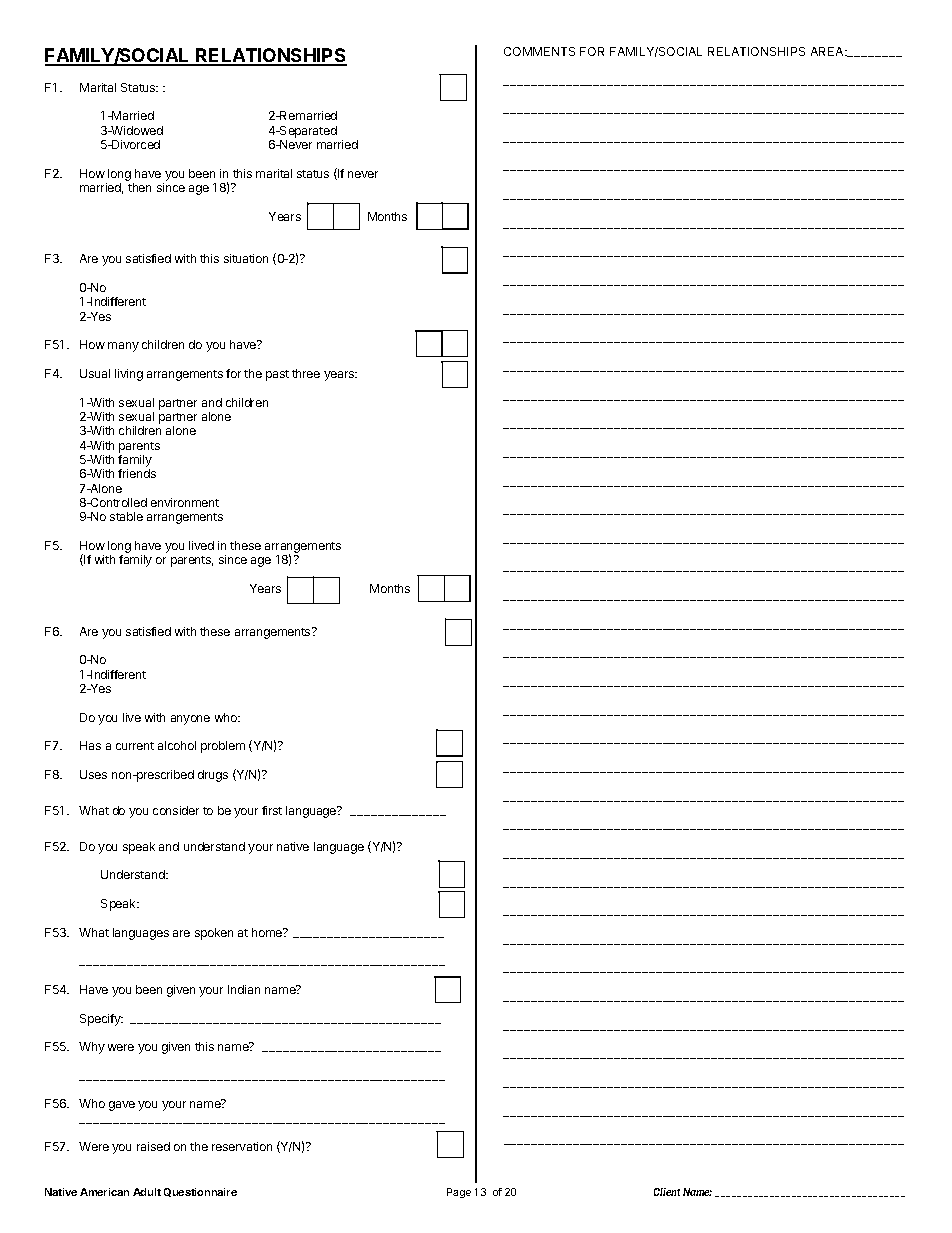 The width and height of the screenshot is (952, 1233). Describe the element at coordinates (190, 720) in the screenshot. I see `anyone` at that location.
